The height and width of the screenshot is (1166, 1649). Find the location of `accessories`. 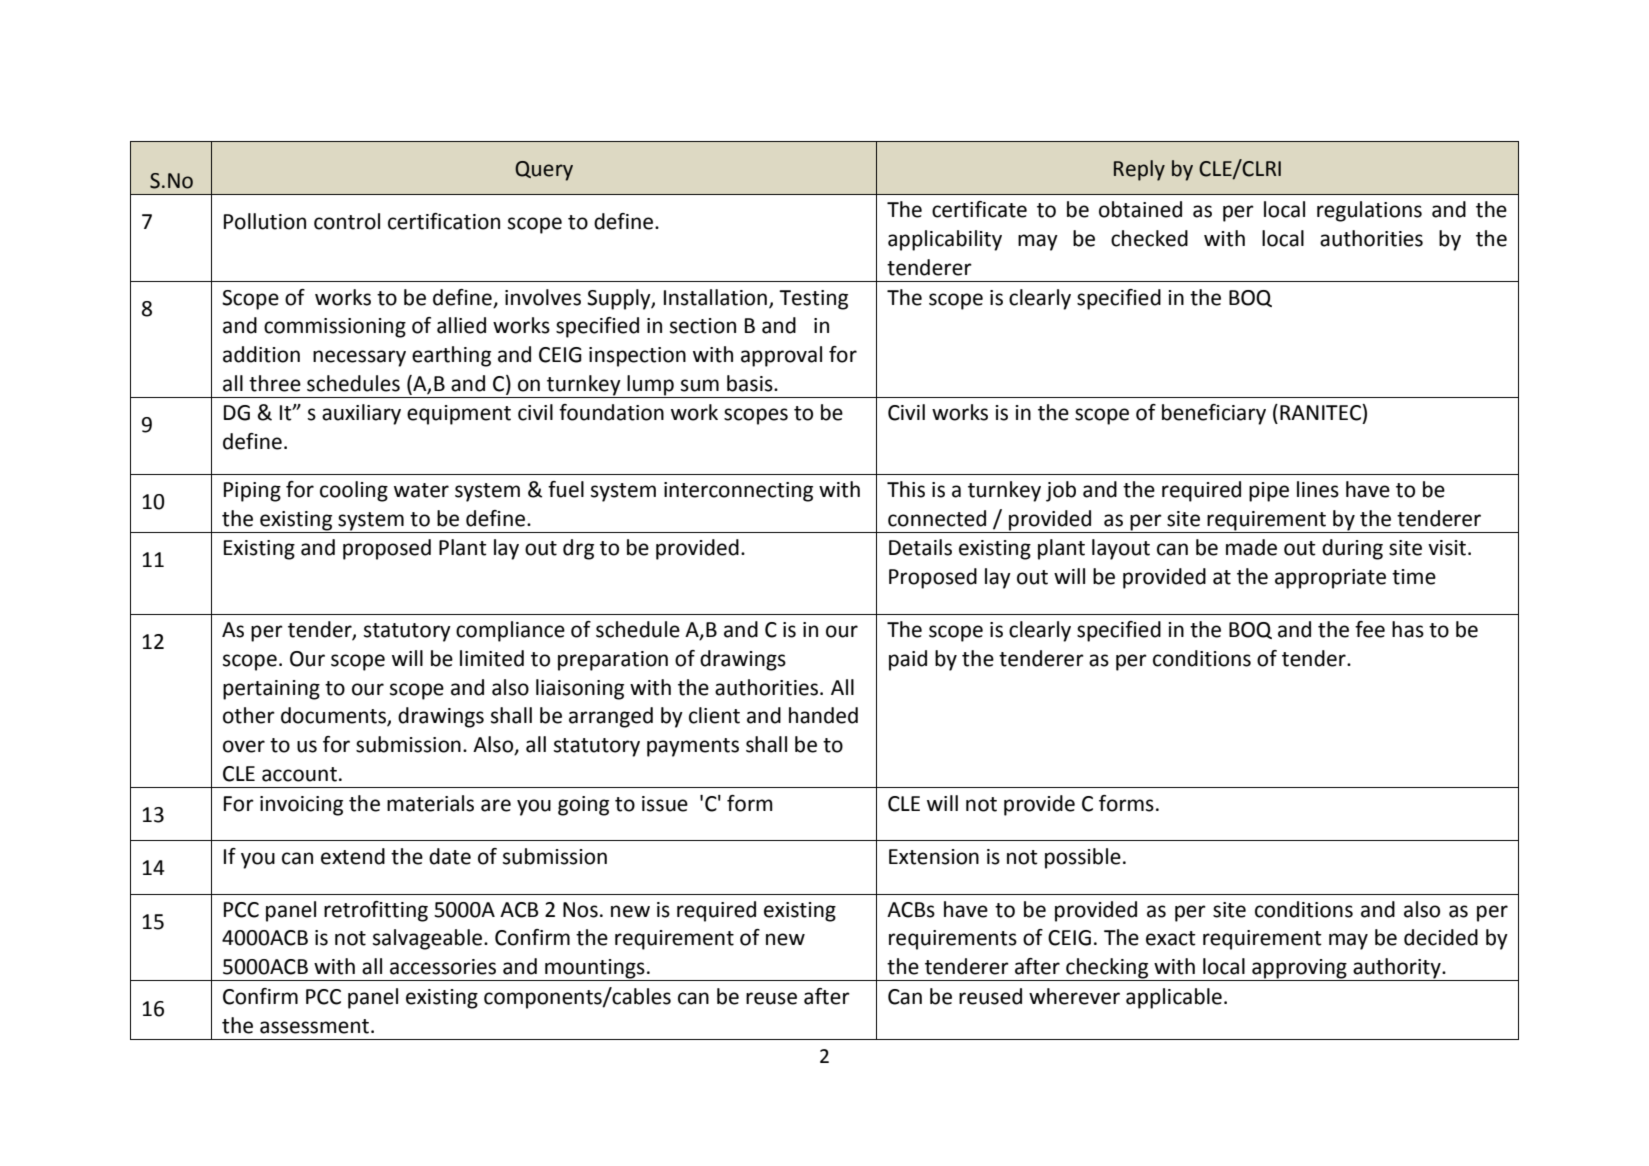

accessories is located at coordinates (443, 967).
